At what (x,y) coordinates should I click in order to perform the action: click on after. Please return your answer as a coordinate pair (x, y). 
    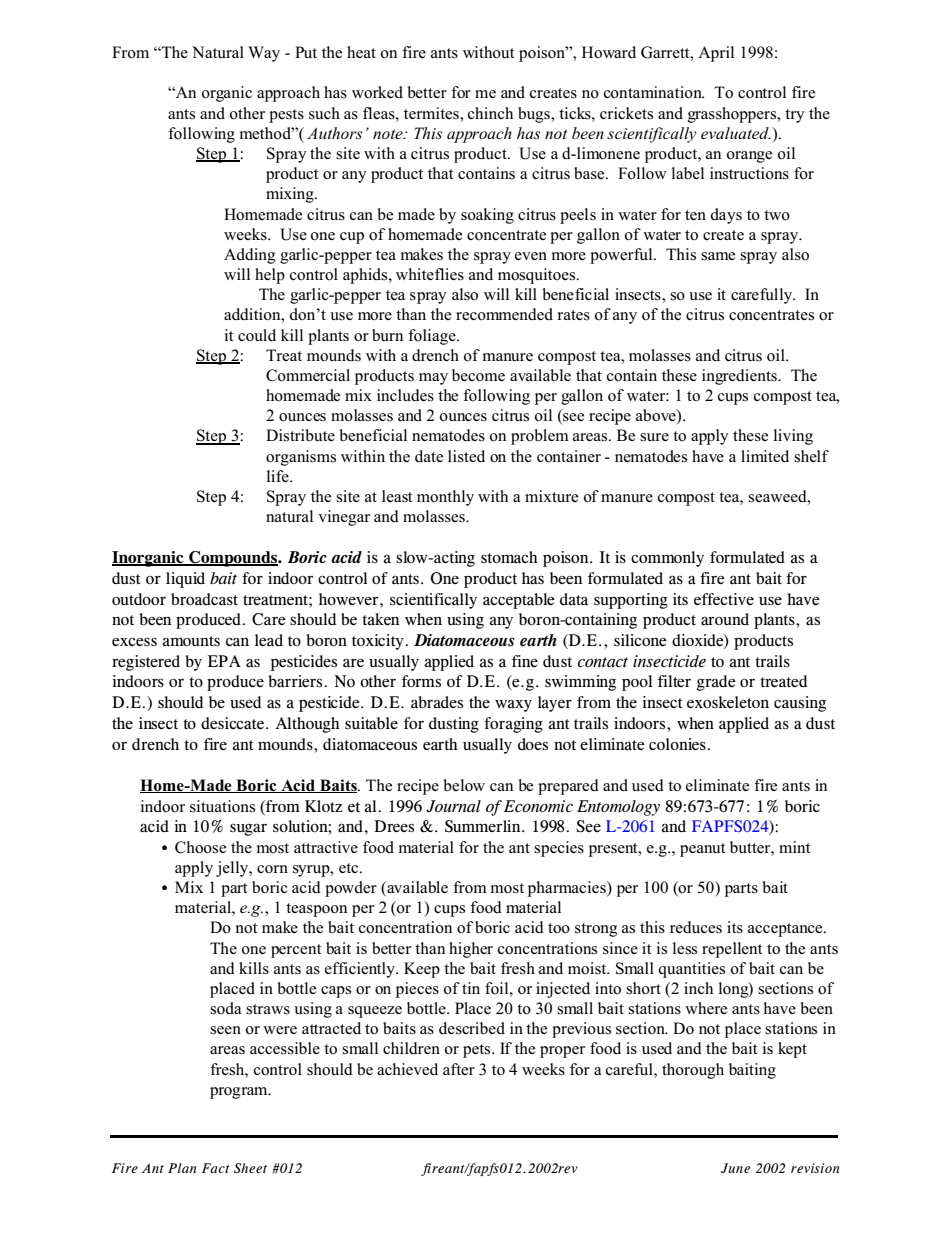
    Looking at the image, I should click on (459, 1069).
